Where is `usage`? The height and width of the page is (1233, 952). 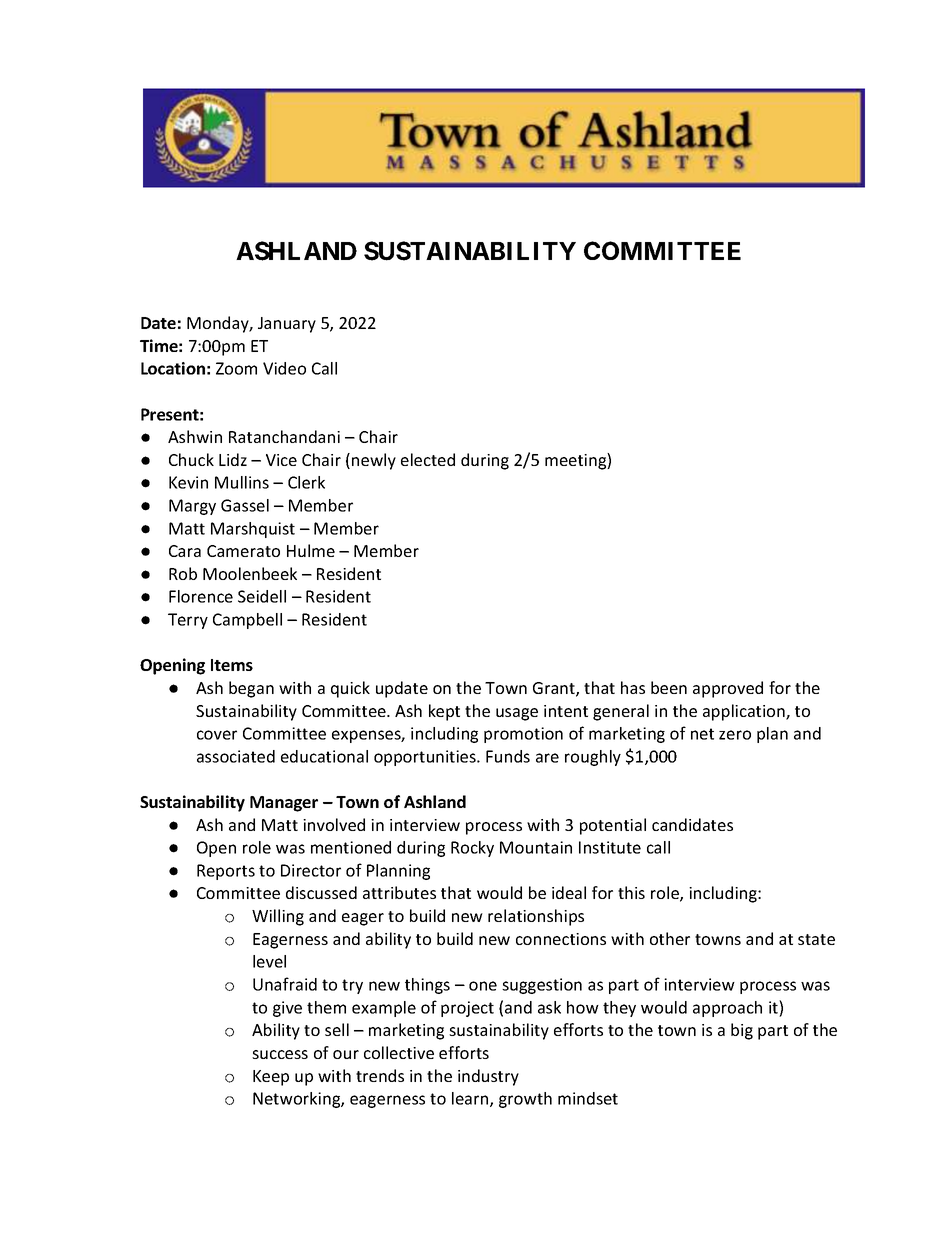 usage is located at coordinates (517, 714).
